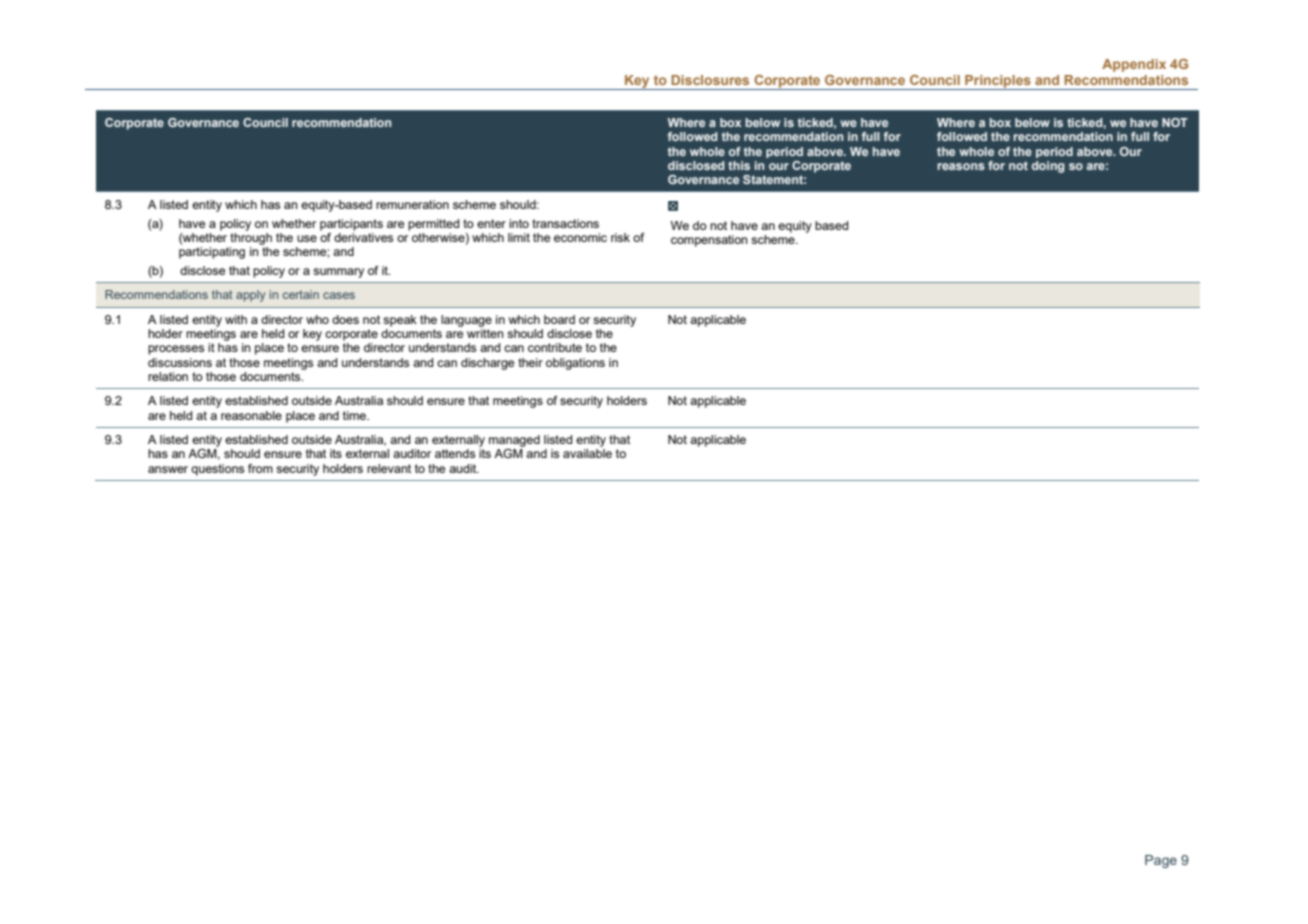 Image resolution: width=1308 pixels, height=924 pixels. I want to click on compensation, so click(709, 241).
